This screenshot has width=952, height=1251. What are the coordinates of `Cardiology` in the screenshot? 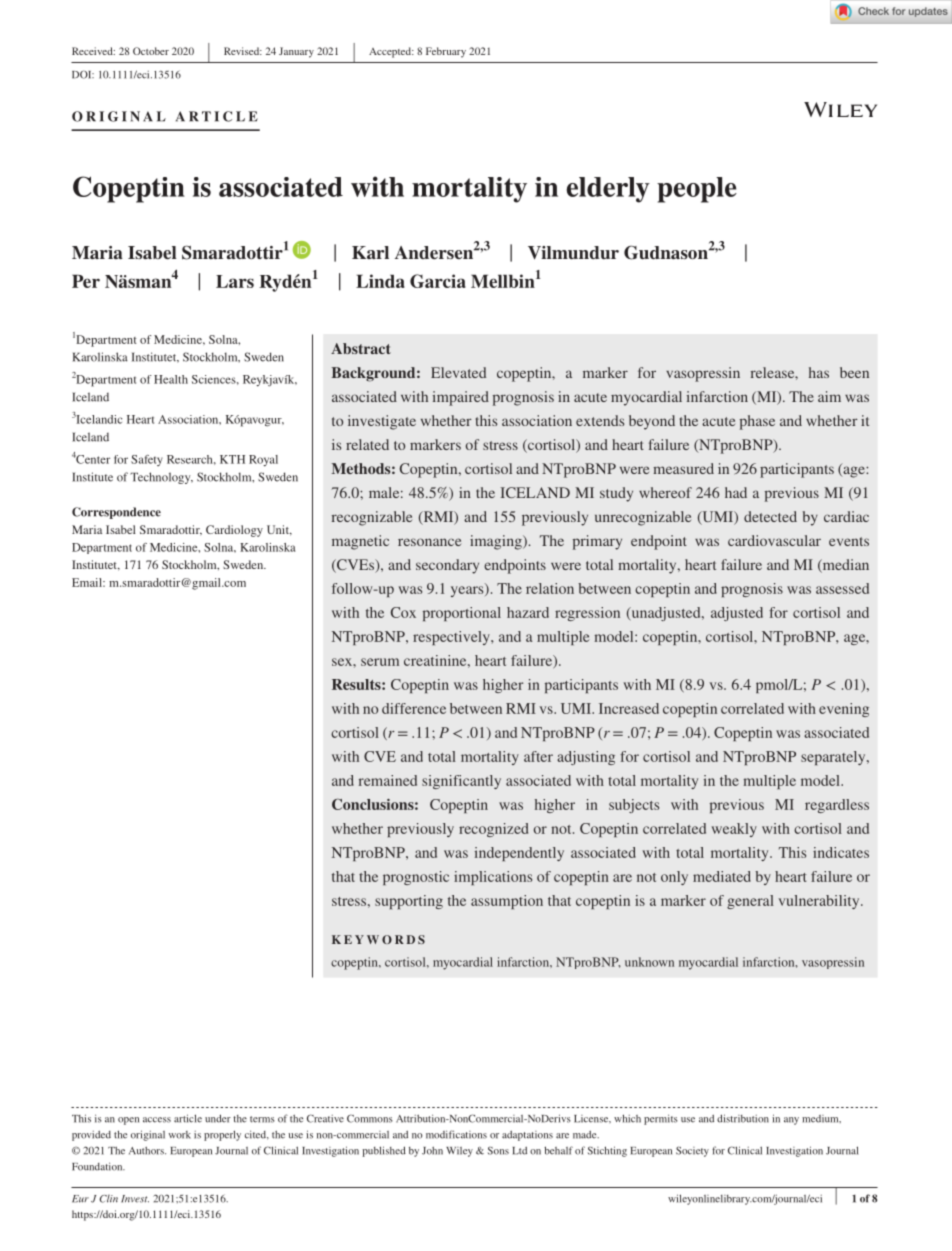 It's located at (234, 531).
